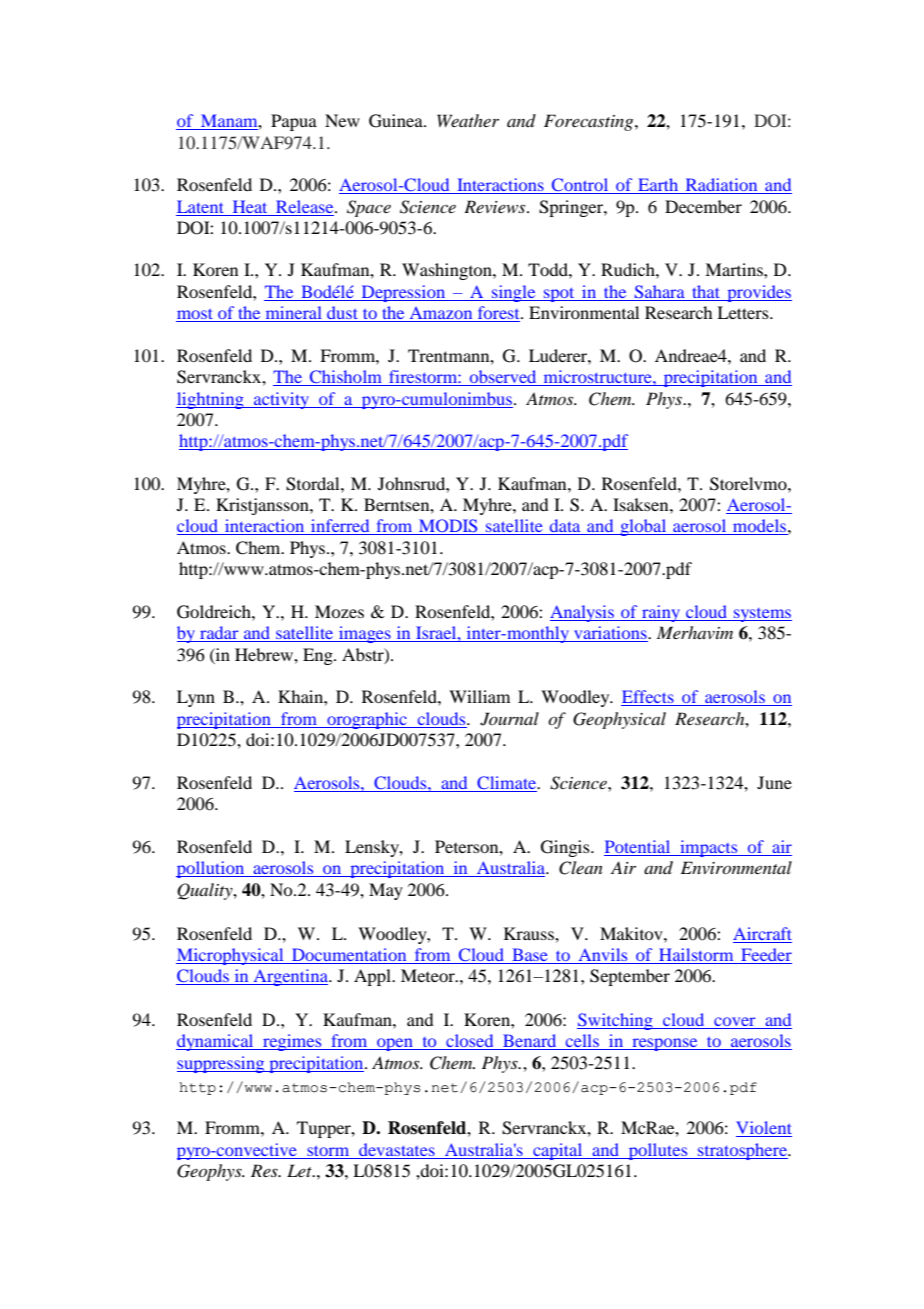 The height and width of the image is (1309, 924). What do you see at coordinates (648, 698) in the image?
I see `Effects` at bounding box center [648, 698].
